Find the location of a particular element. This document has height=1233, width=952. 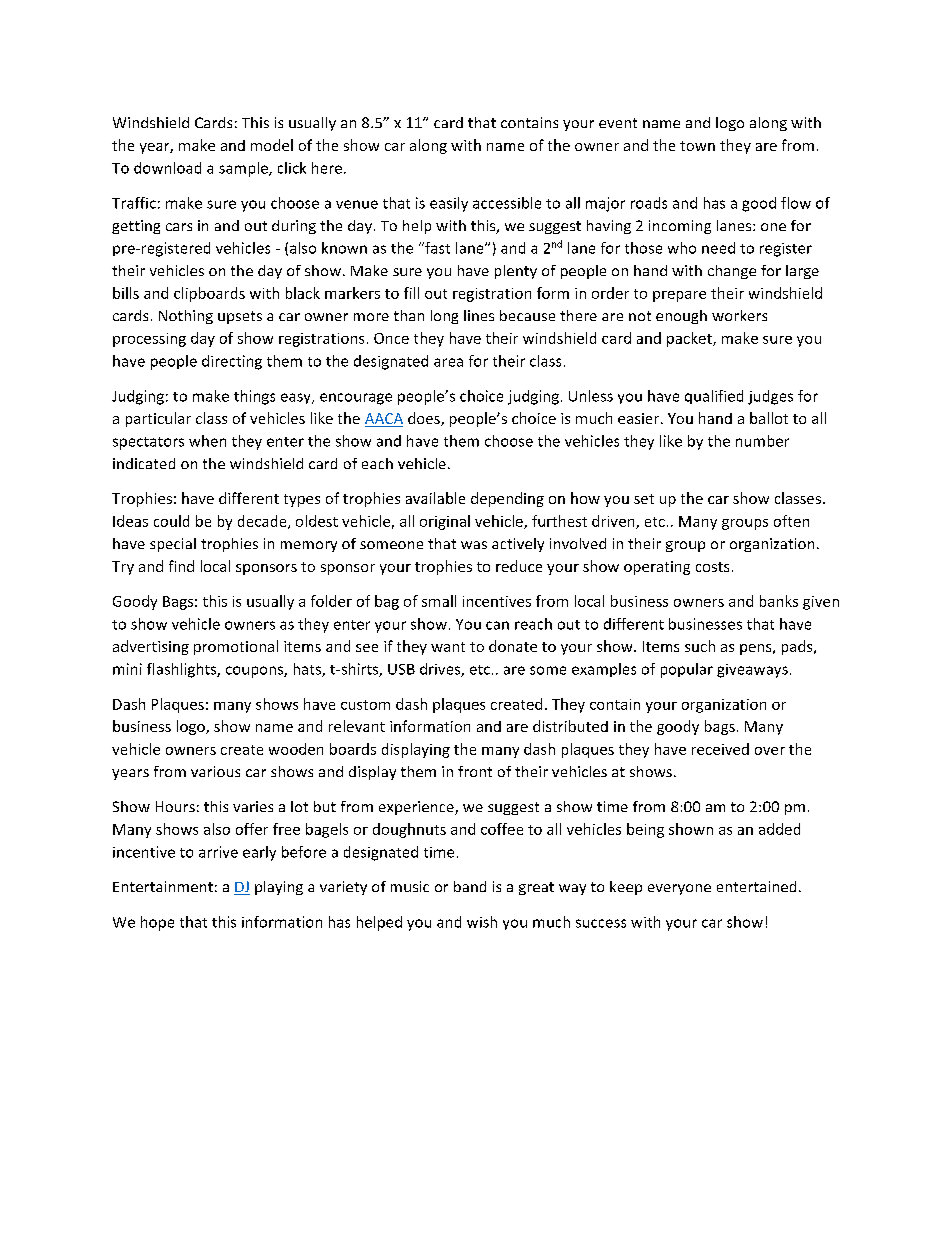

various is located at coordinates (215, 771).
